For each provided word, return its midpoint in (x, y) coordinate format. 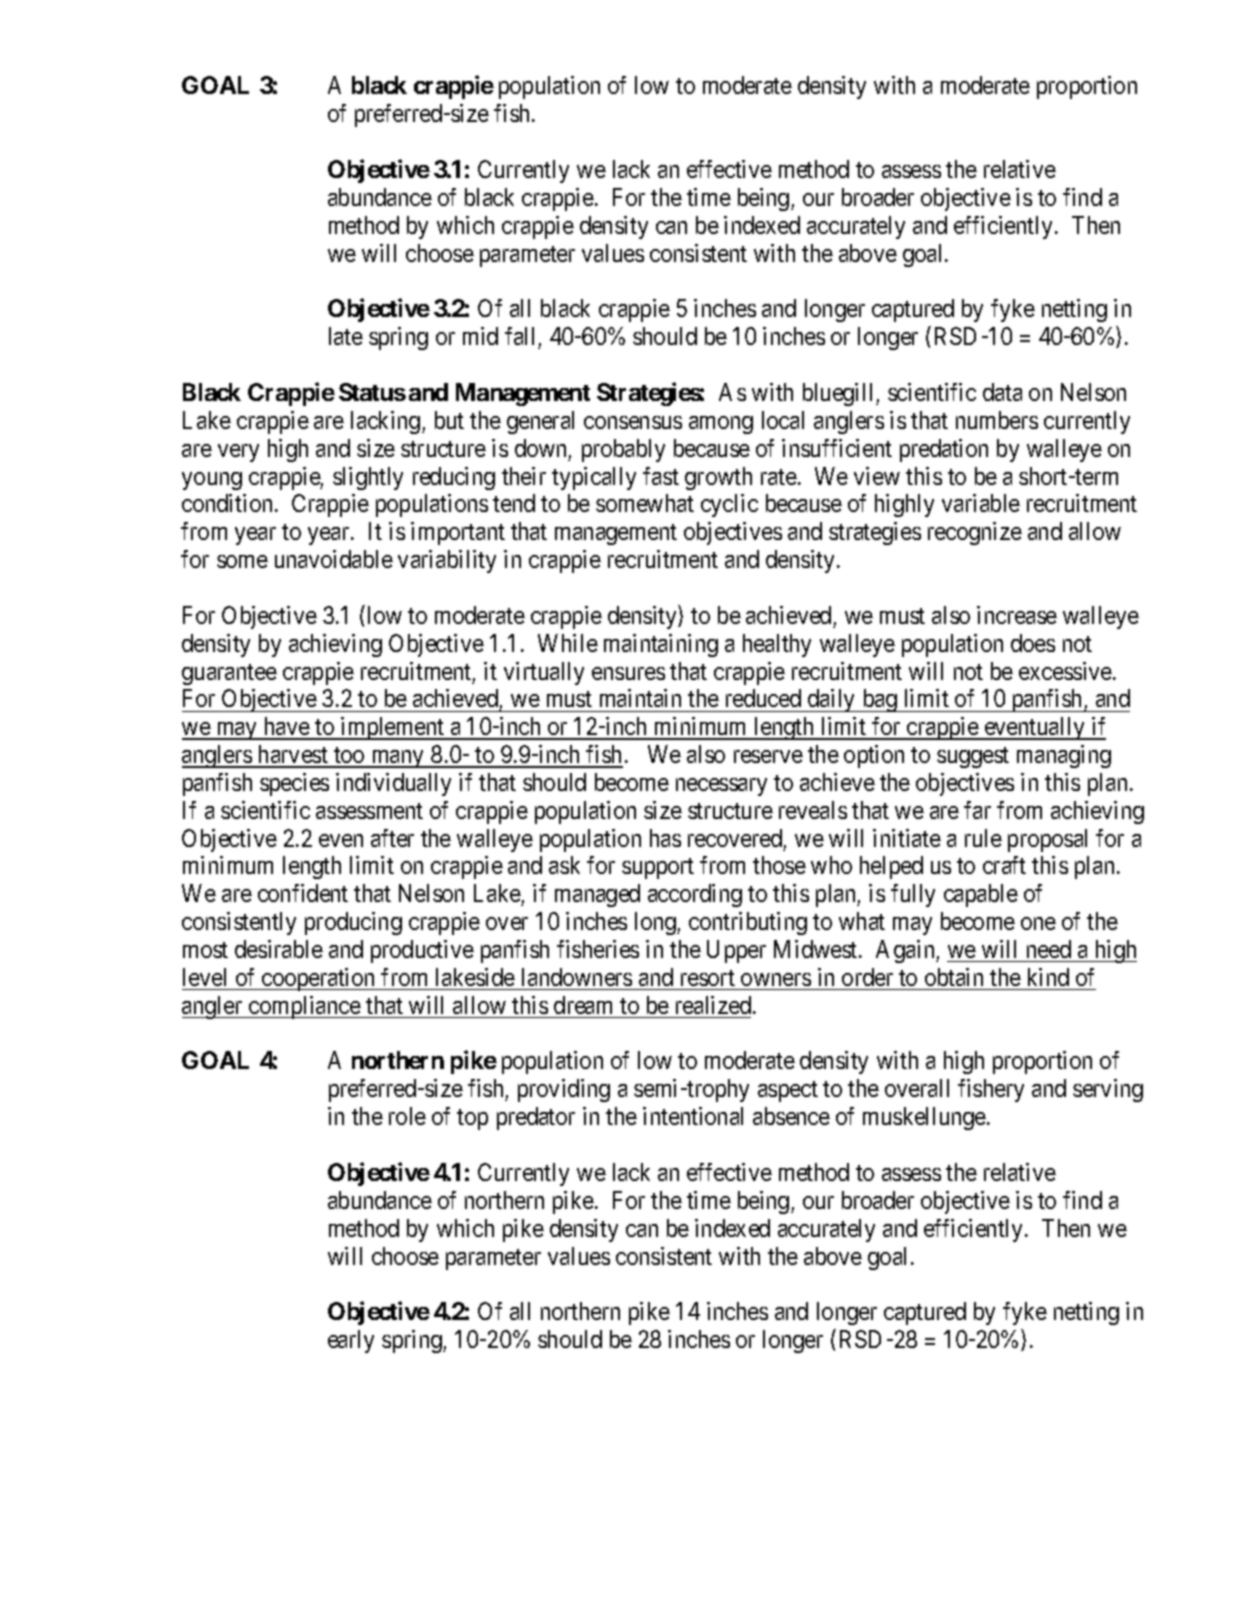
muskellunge (925, 1118)
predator (536, 1118)
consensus (633, 422)
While (568, 643)
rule (983, 838)
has (665, 838)
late (346, 336)
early (351, 1341)
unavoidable (334, 559)
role (407, 1116)
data (1002, 392)
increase (1017, 615)
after (392, 838)
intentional (693, 1116)
